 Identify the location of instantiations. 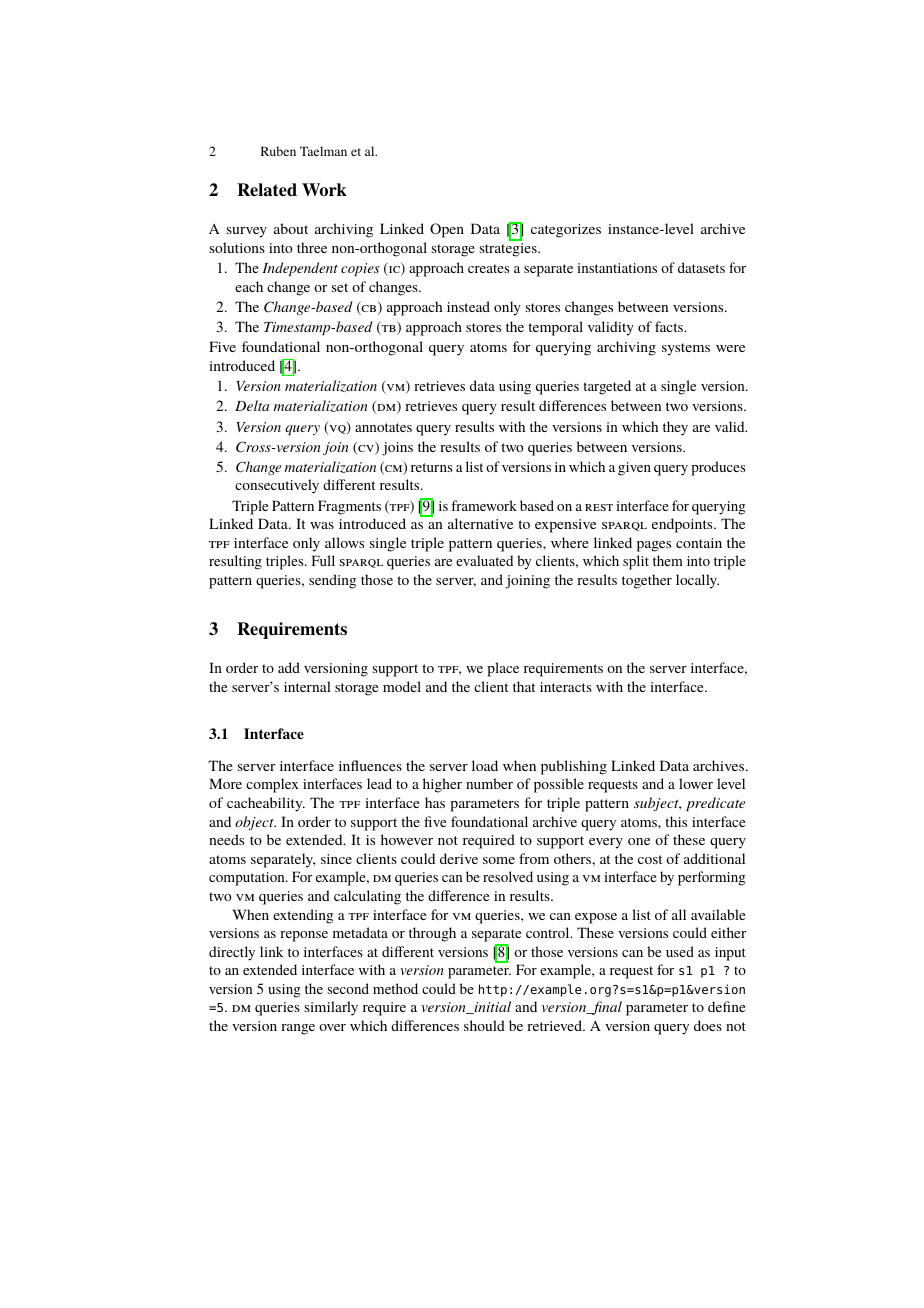
(617, 268).
